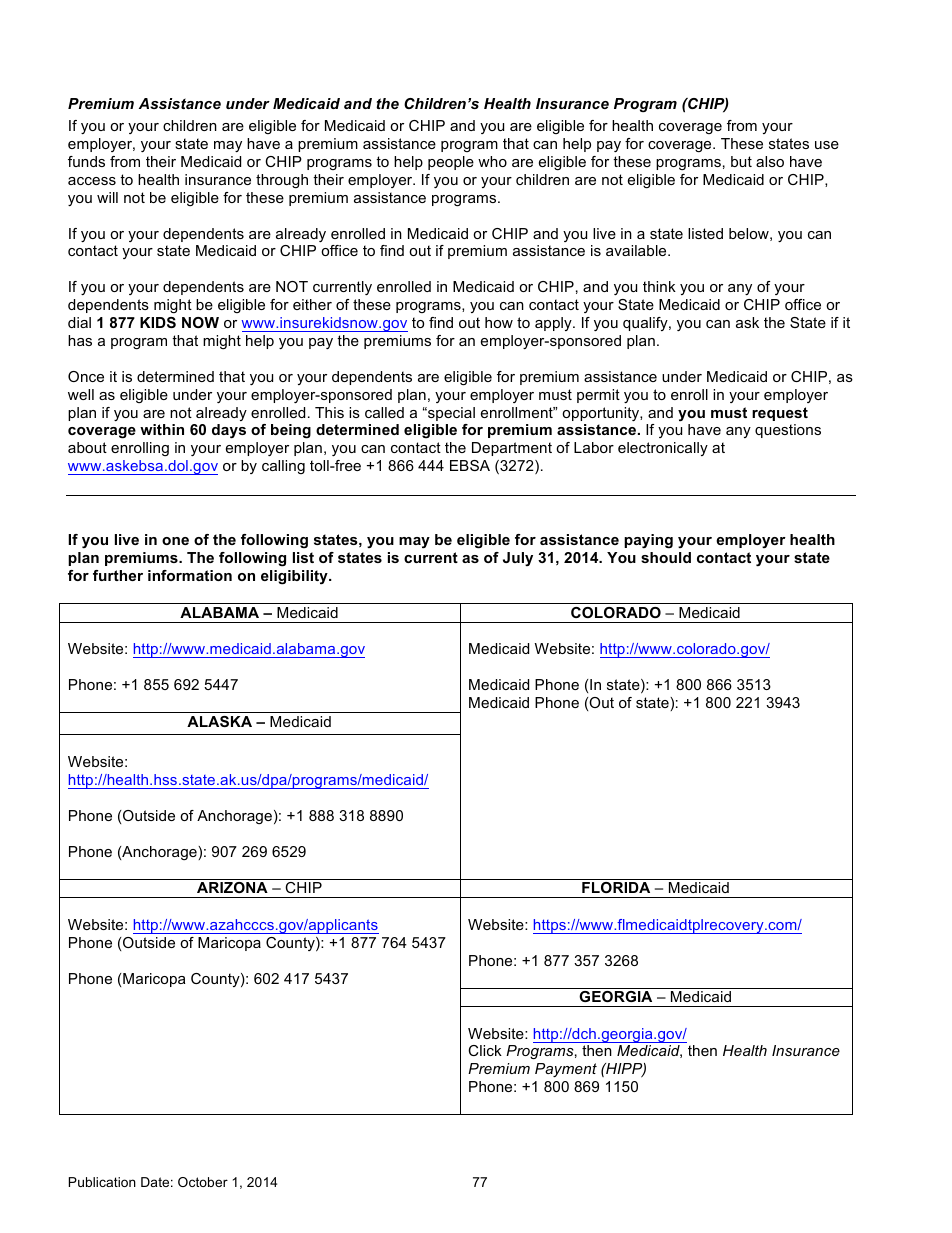 The image size is (952, 1233). I want to click on people, so click(451, 163).
